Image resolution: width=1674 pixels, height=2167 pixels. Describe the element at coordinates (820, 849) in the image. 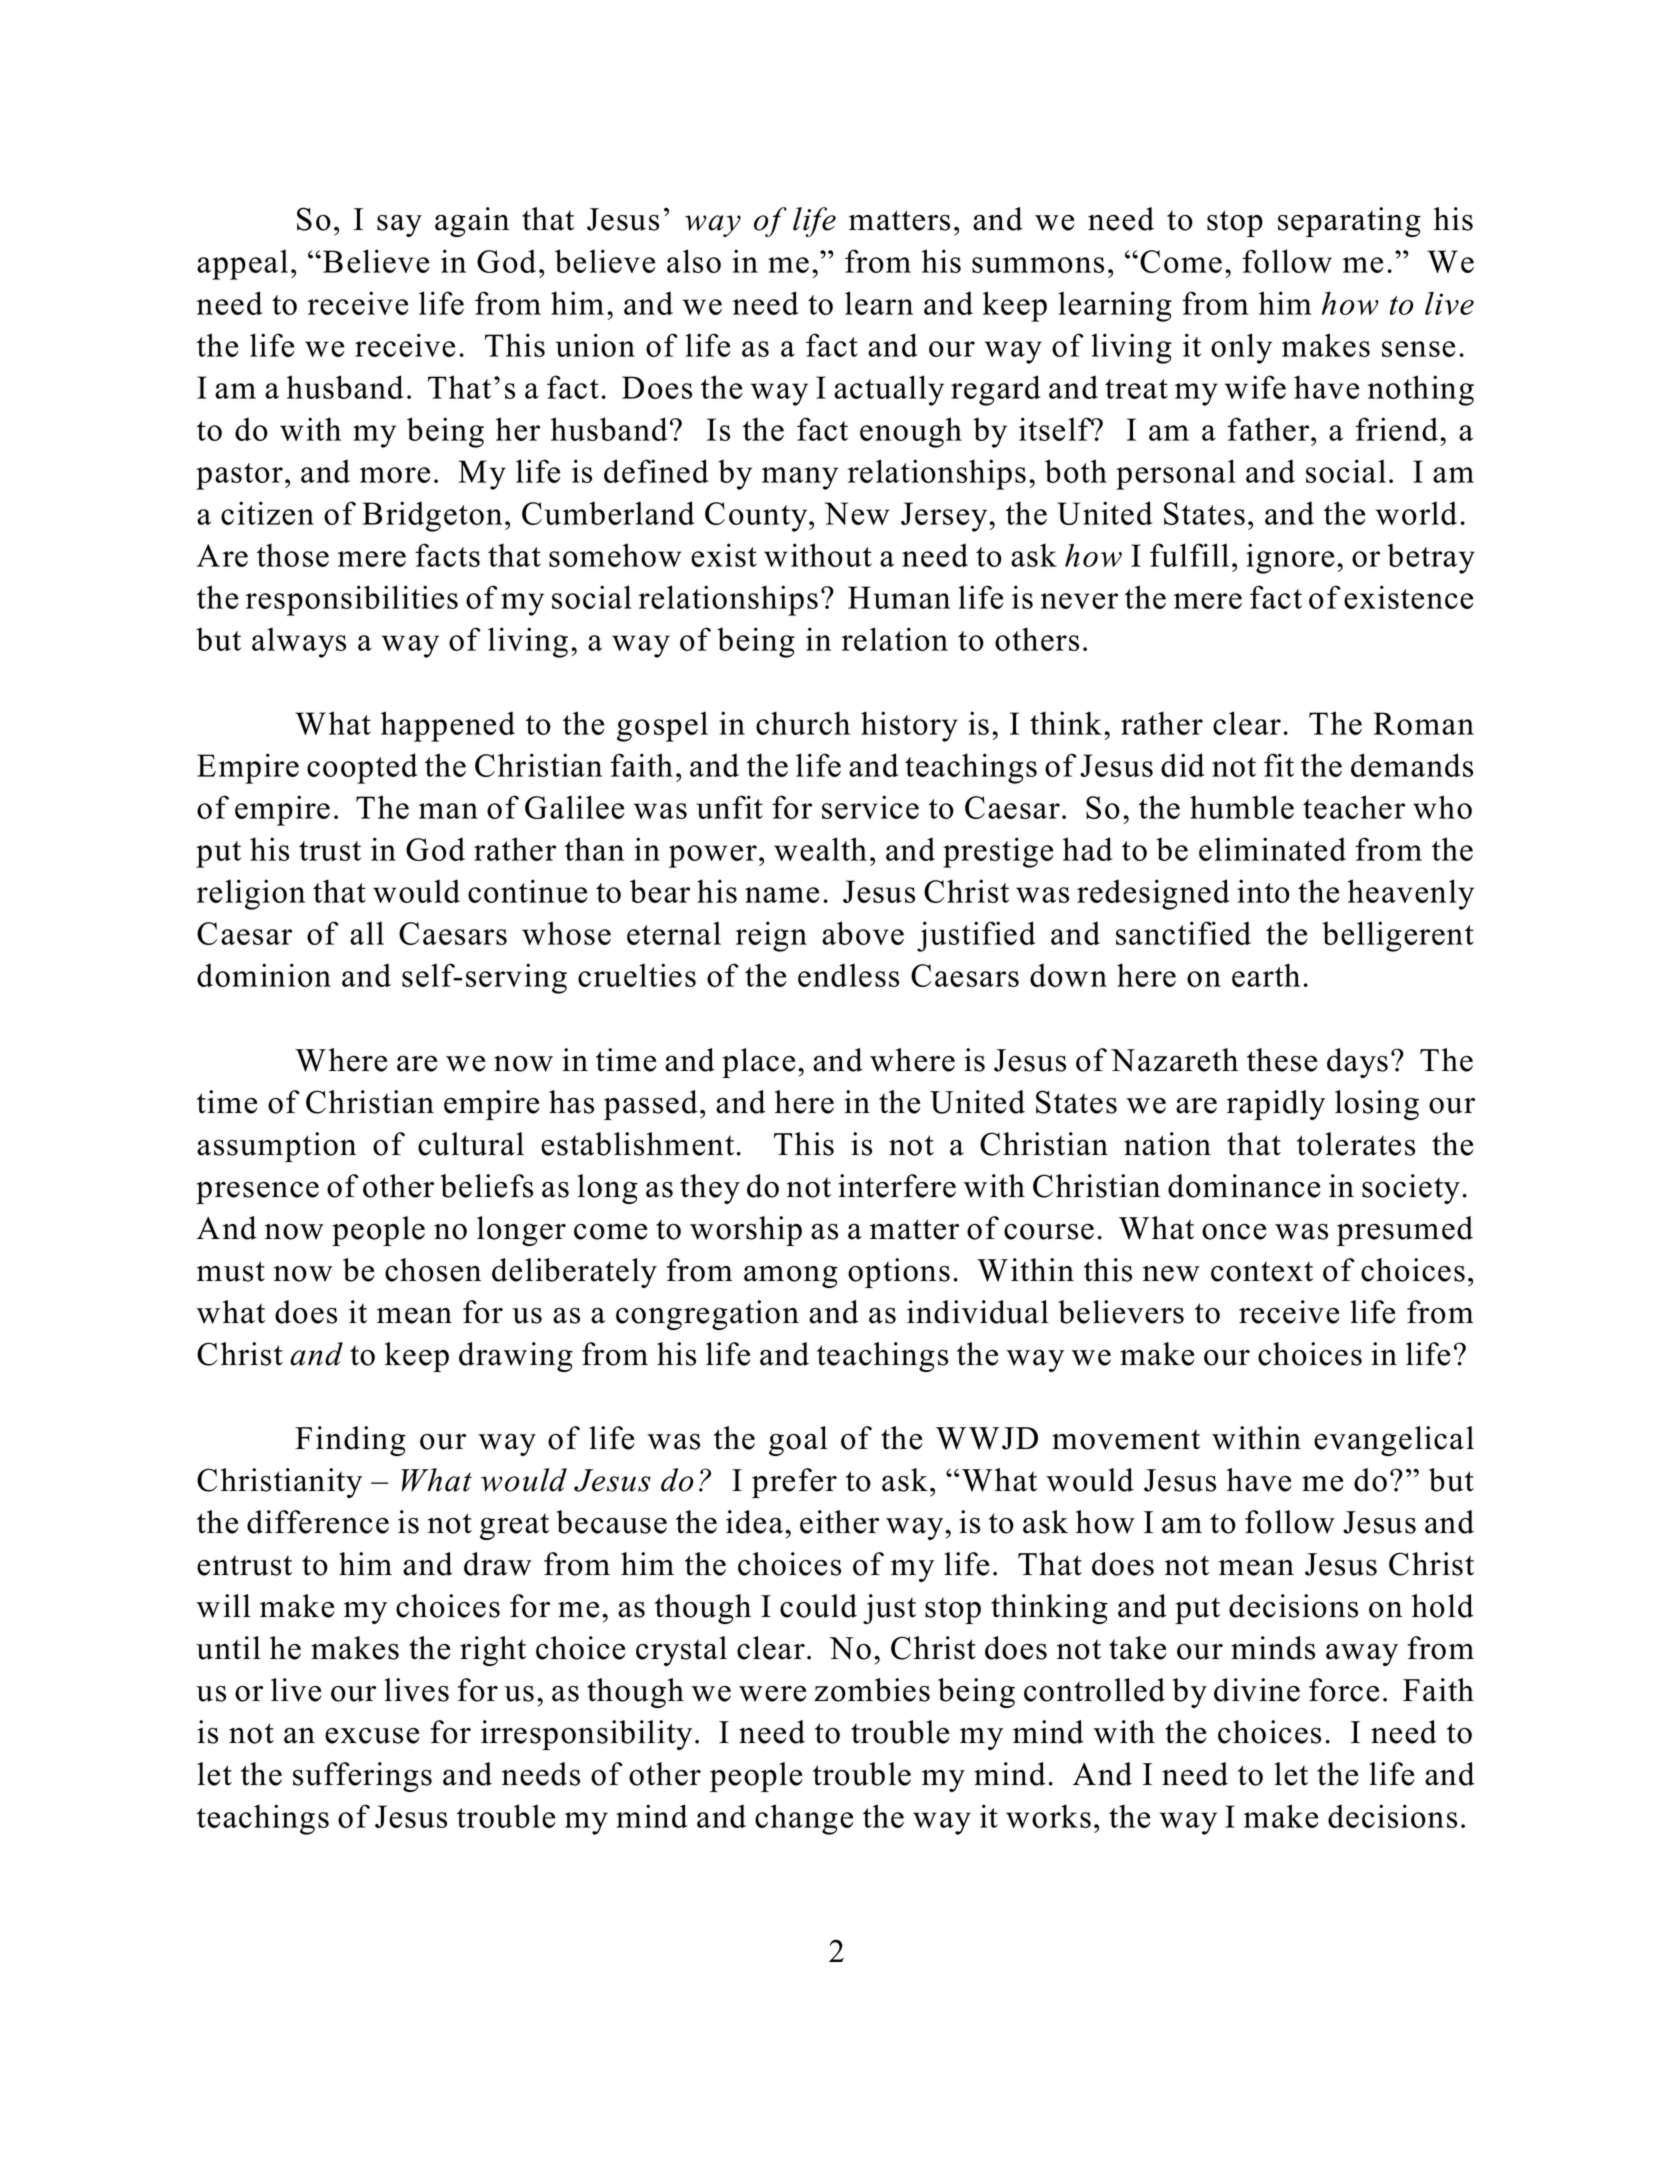

I see `wealth` at that location.
